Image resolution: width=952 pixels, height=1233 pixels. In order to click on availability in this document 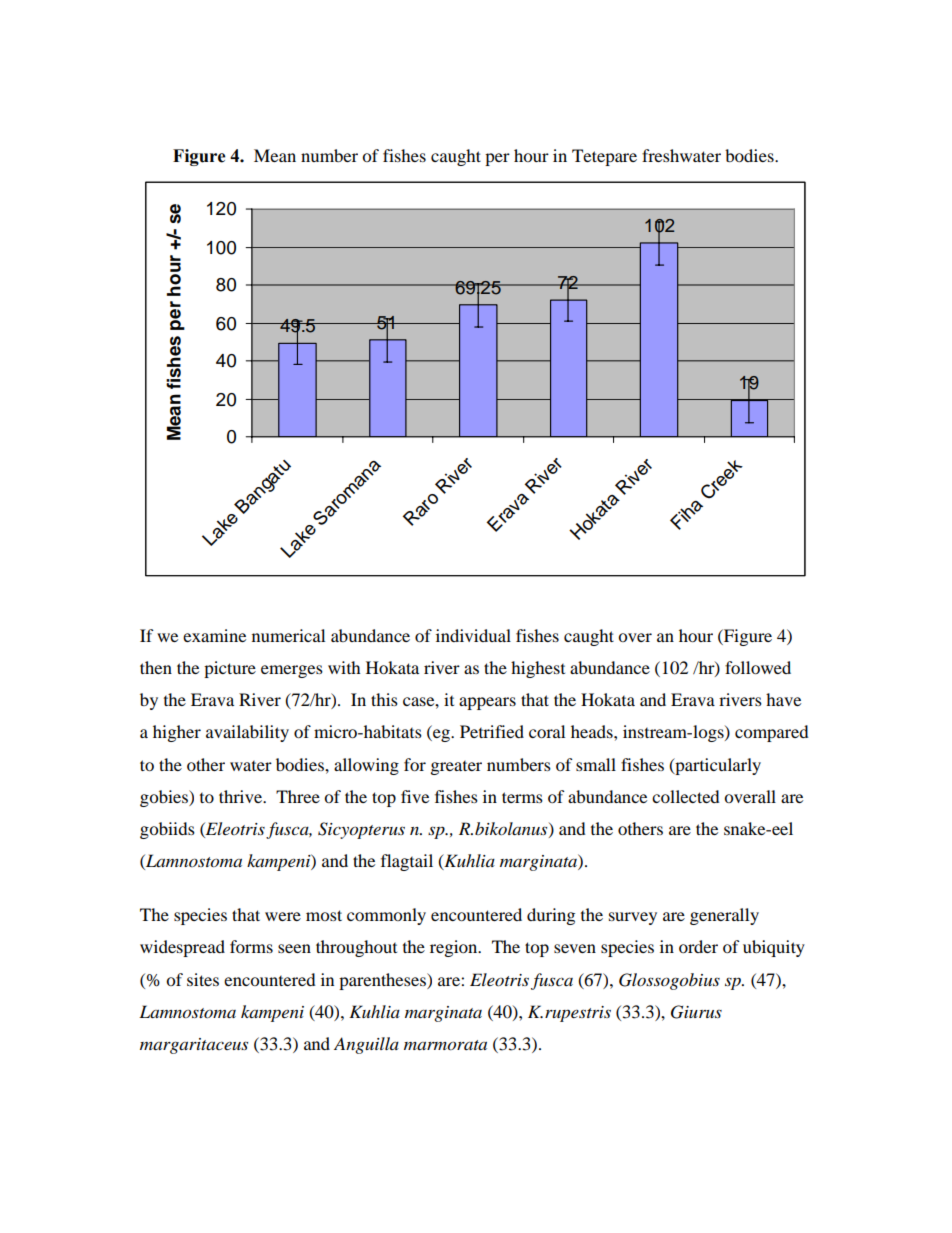, I will do `click(247, 733)`.
